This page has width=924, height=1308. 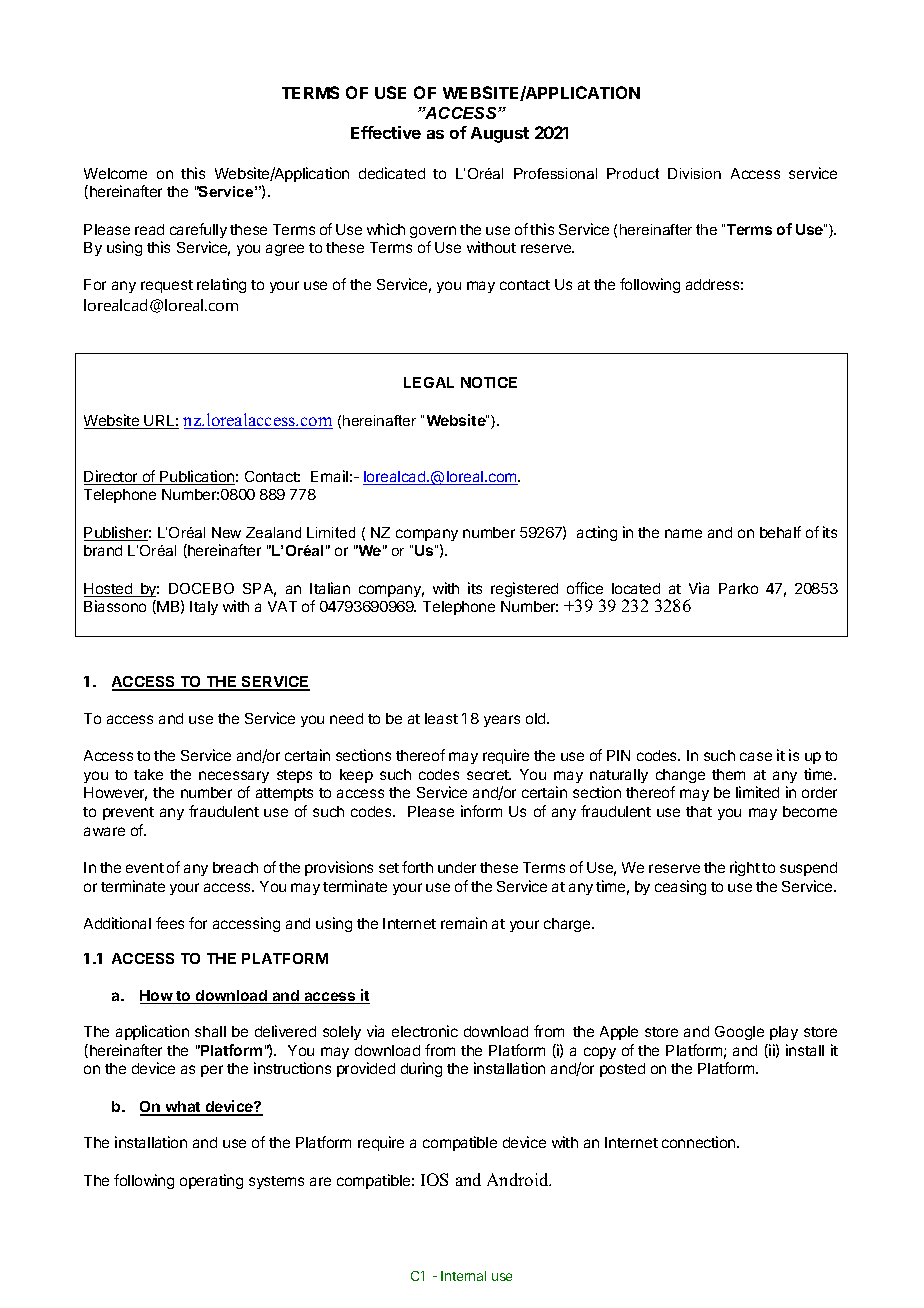 I want to click on Internal, so click(x=463, y=1276).
